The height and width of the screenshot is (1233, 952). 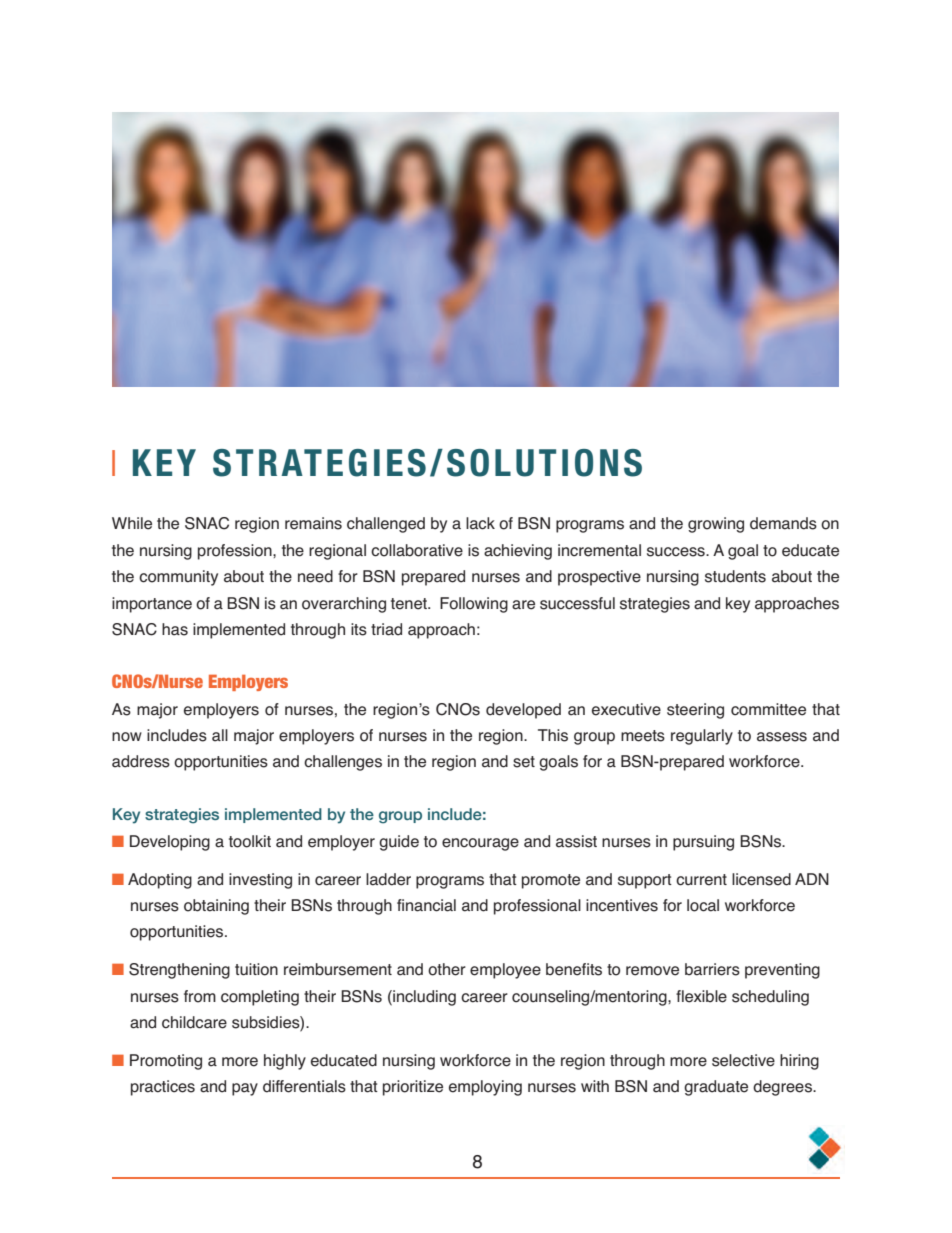 I want to click on growing, so click(x=716, y=525).
